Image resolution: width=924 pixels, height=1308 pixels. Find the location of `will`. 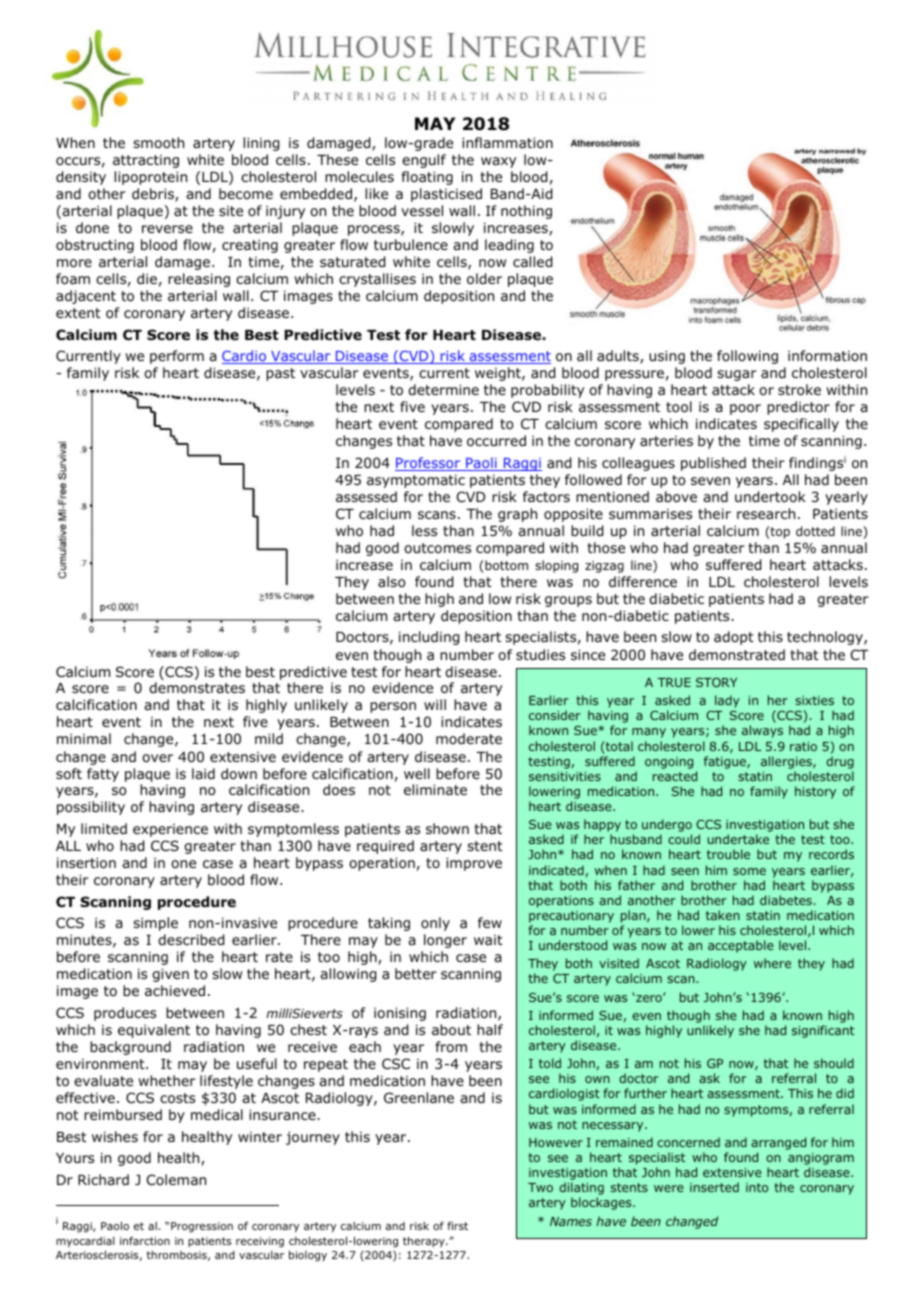

will is located at coordinates (435, 704).
